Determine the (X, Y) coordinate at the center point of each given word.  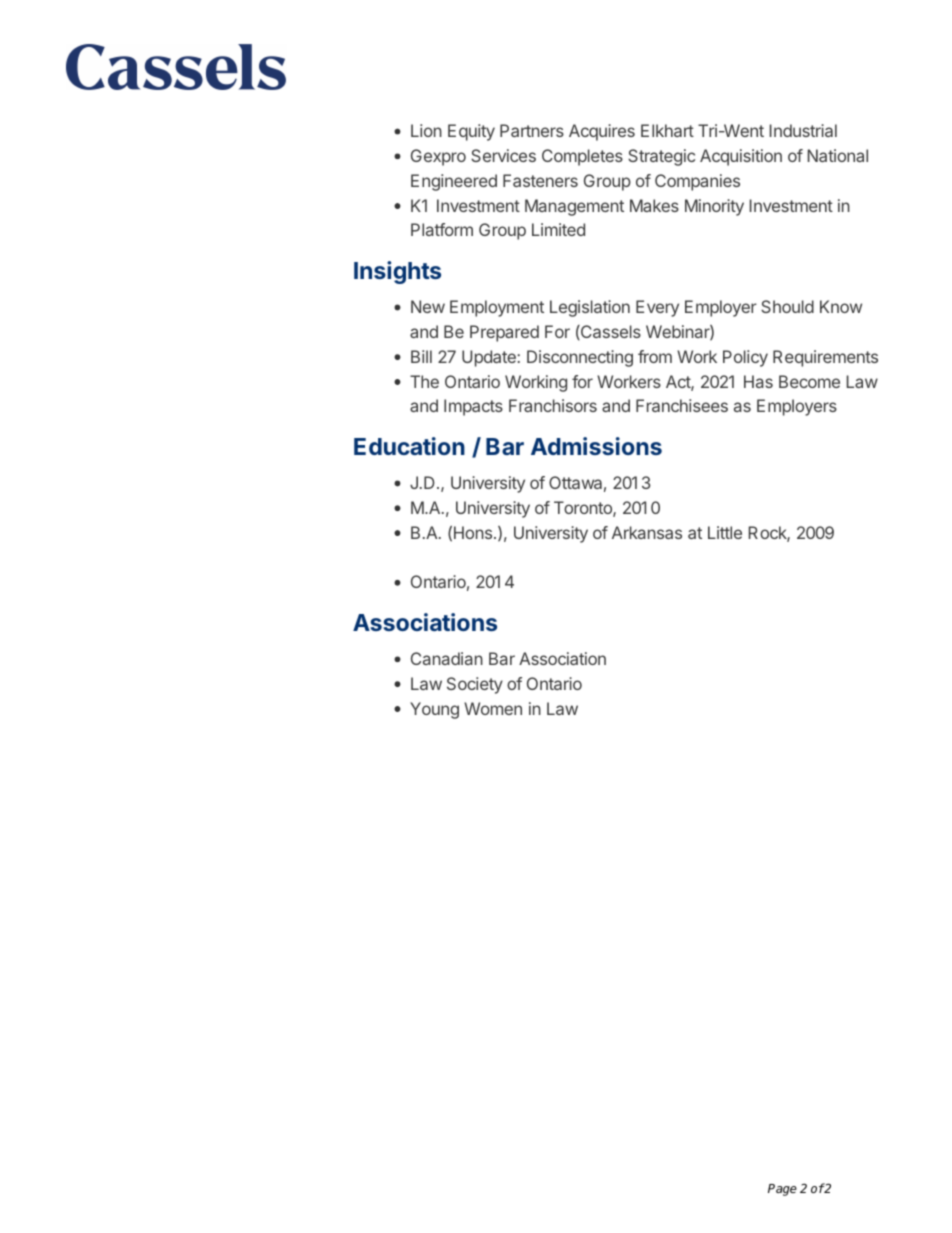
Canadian (447, 658)
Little (725, 532)
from (655, 356)
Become (809, 381)
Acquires (602, 132)
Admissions (596, 446)
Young (434, 710)
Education (409, 446)
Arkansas (647, 532)
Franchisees (682, 405)
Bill (421, 356)
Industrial (803, 130)
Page (782, 1190)
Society (475, 685)
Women (493, 708)
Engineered (454, 182)
